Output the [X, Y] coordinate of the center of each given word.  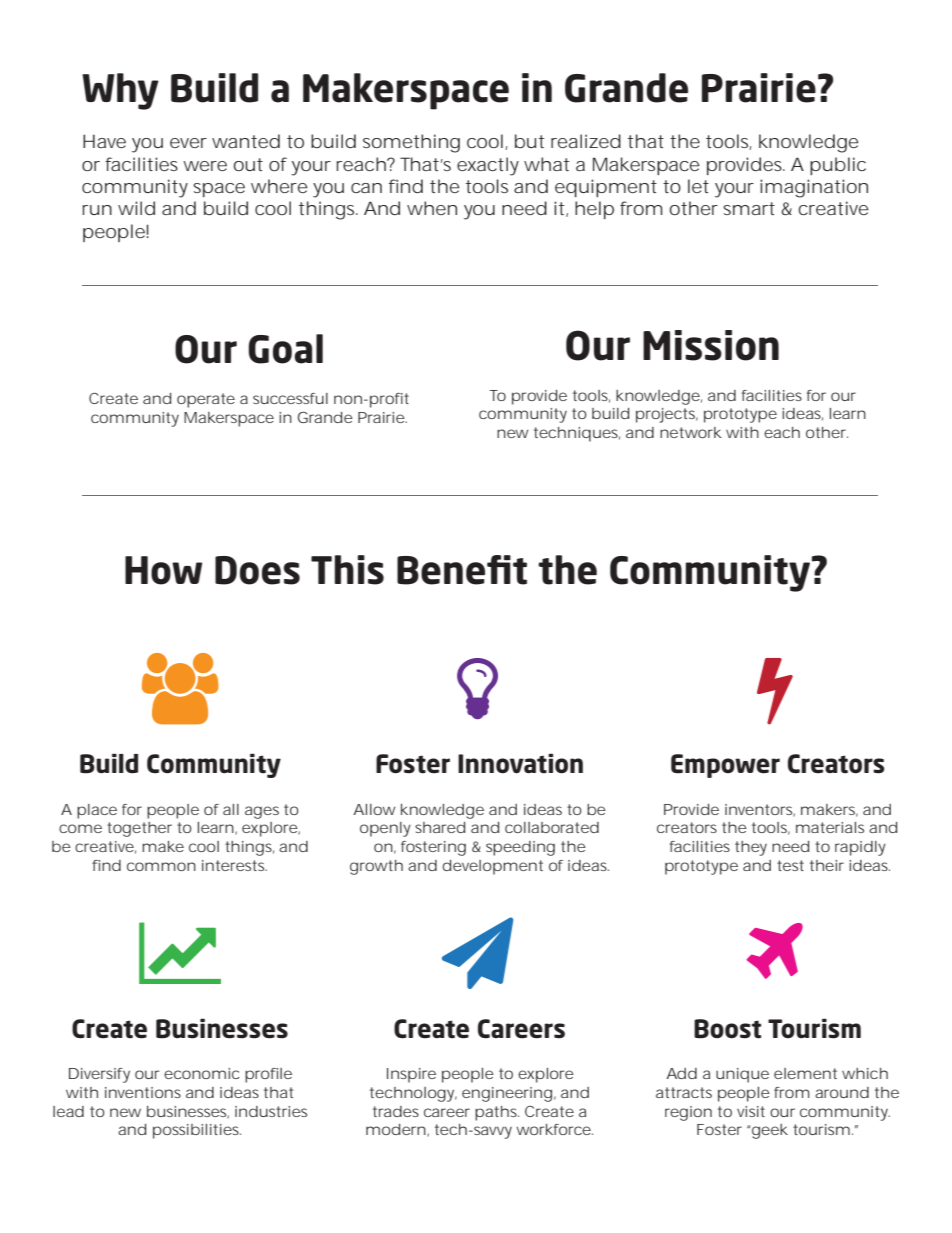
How [163, 570]
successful [290, 398]
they [751, 848]
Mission [711, 345]
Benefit [462, 570]
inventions [143, 1092]
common [161, 866]
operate [206, 400]
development [492, 867]
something [411, 143]
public [838, 166]
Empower [725, 766]
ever [188, 143]
